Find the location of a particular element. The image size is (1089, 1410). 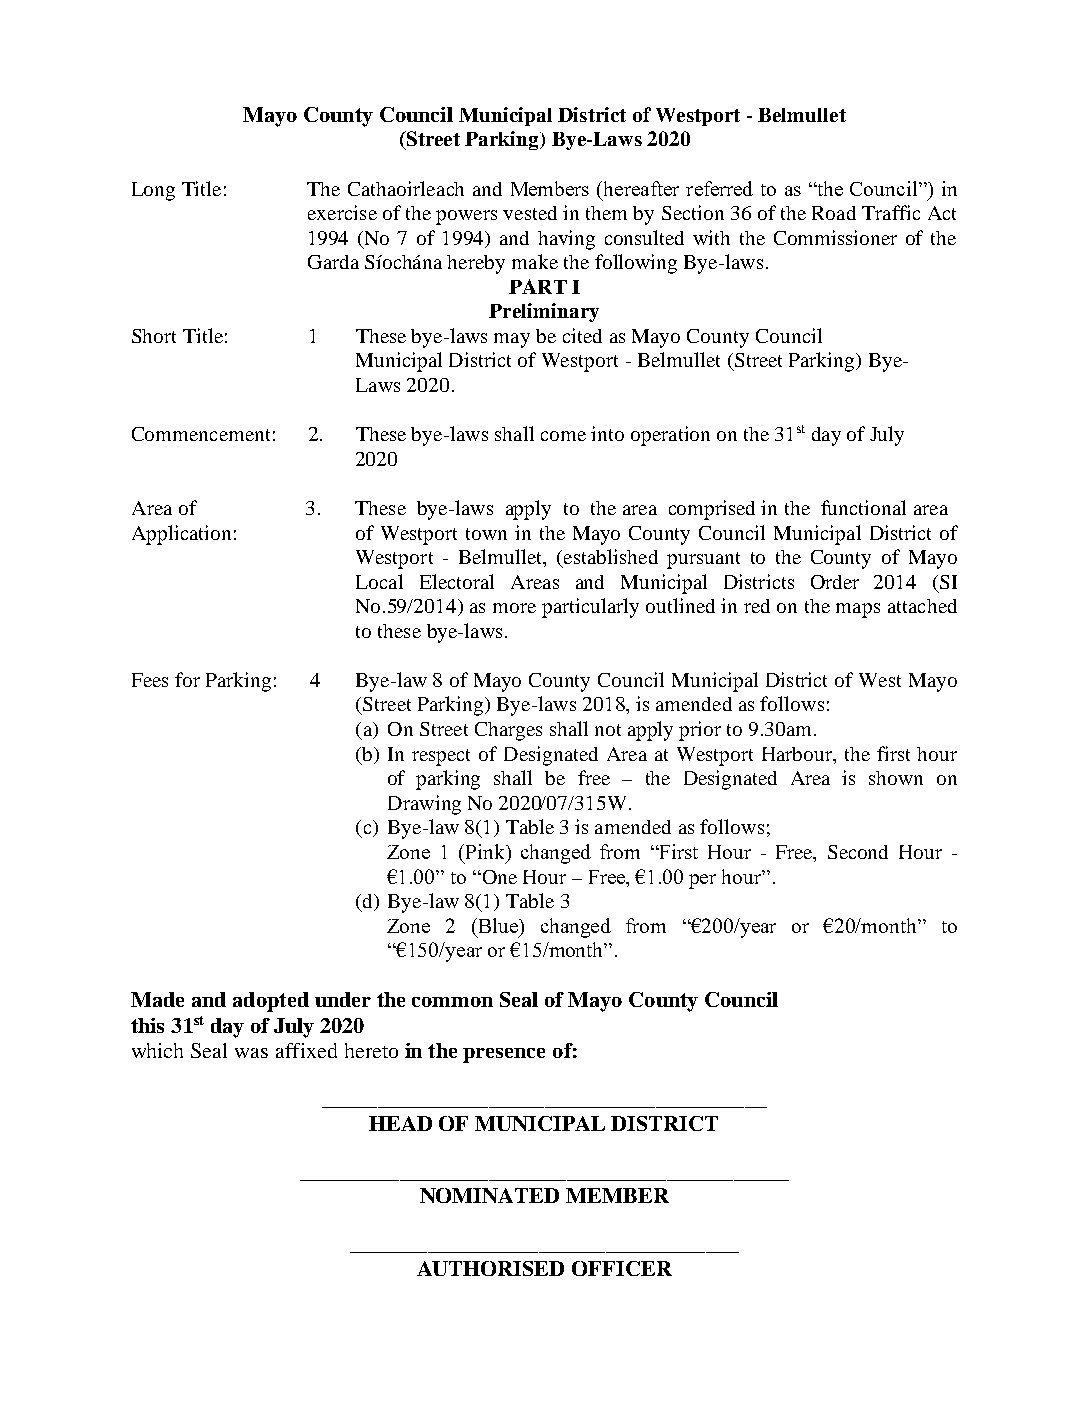

established is located at coordinates (611, 556).
